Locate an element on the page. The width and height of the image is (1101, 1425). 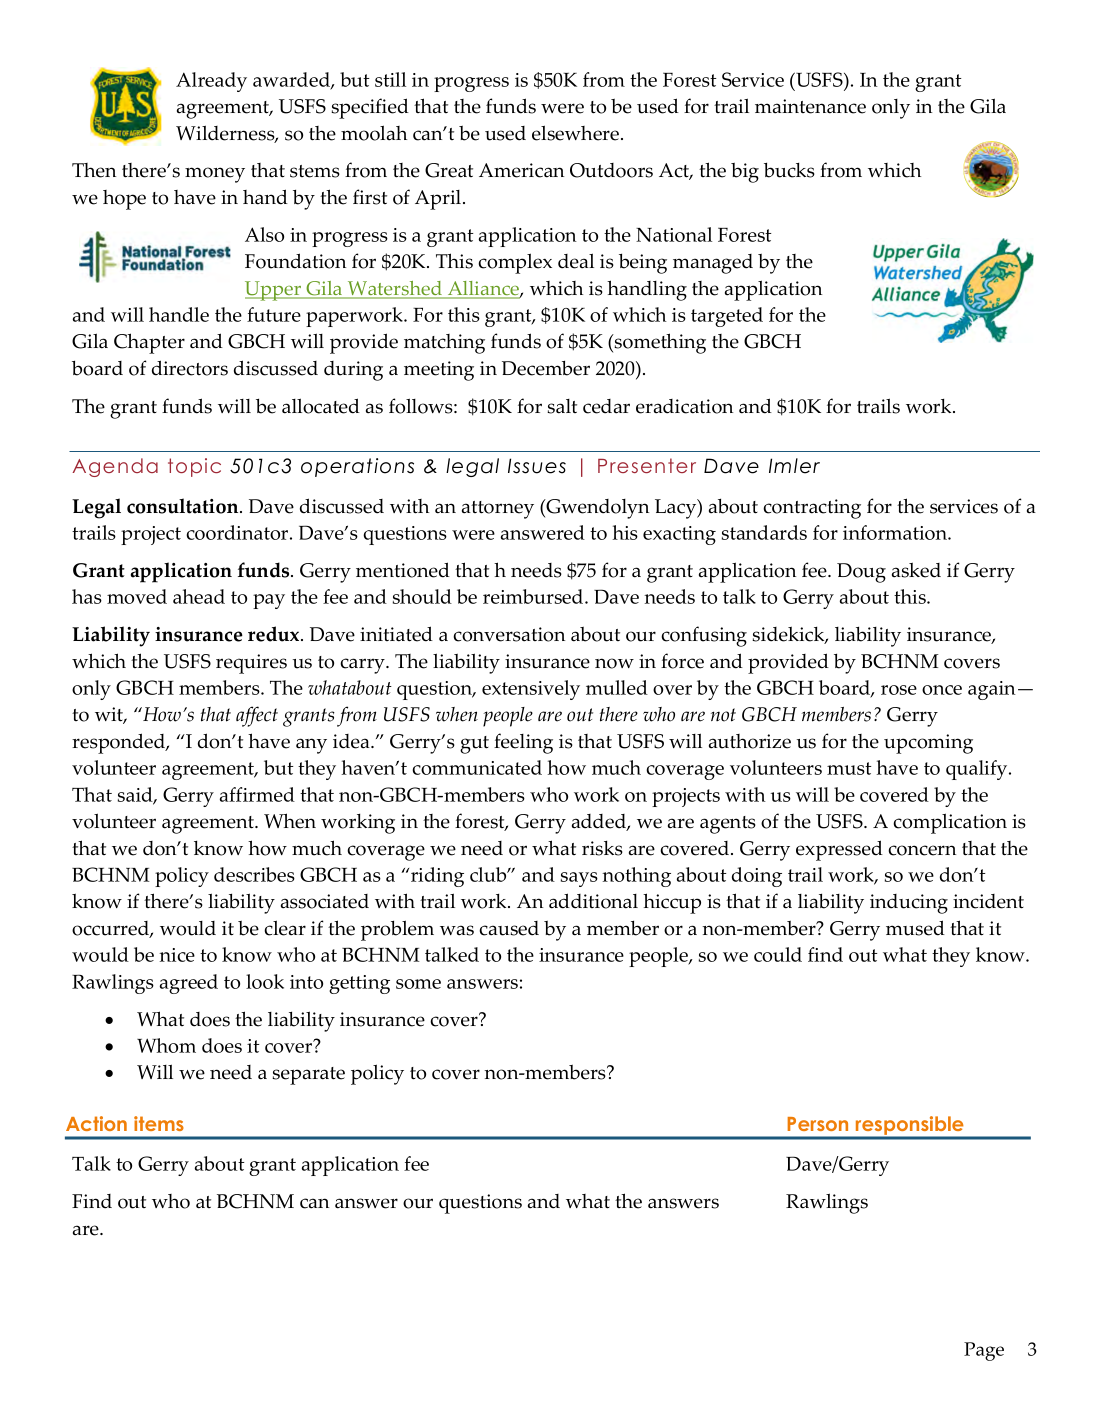
nice is located at coordinates (177, 955).
